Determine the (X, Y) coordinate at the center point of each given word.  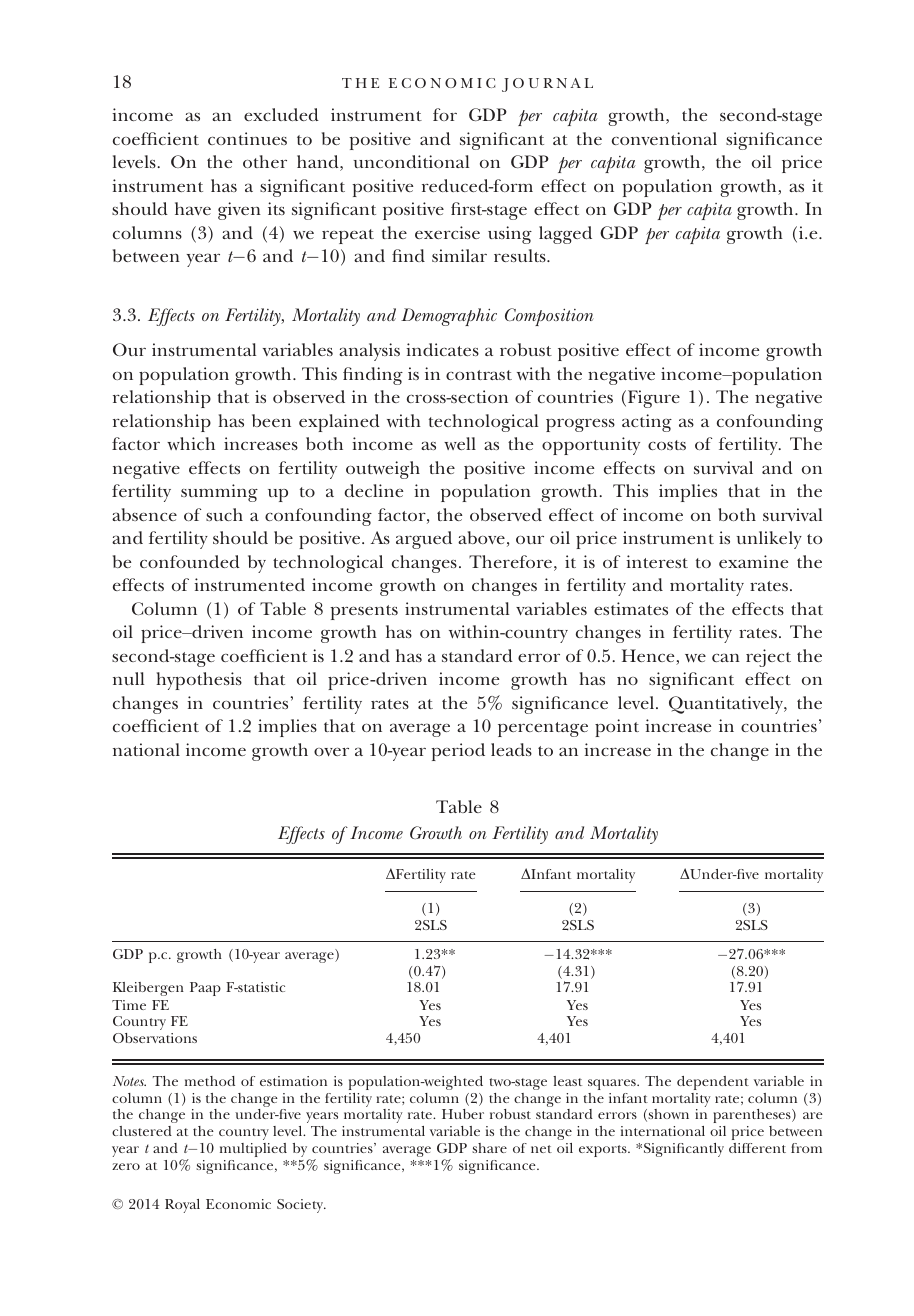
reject (768, 658)
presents (364, 612)
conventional (664, 138)
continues (247, 138)
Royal (182, 1206)
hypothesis (199, 681)
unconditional (411, 161)
